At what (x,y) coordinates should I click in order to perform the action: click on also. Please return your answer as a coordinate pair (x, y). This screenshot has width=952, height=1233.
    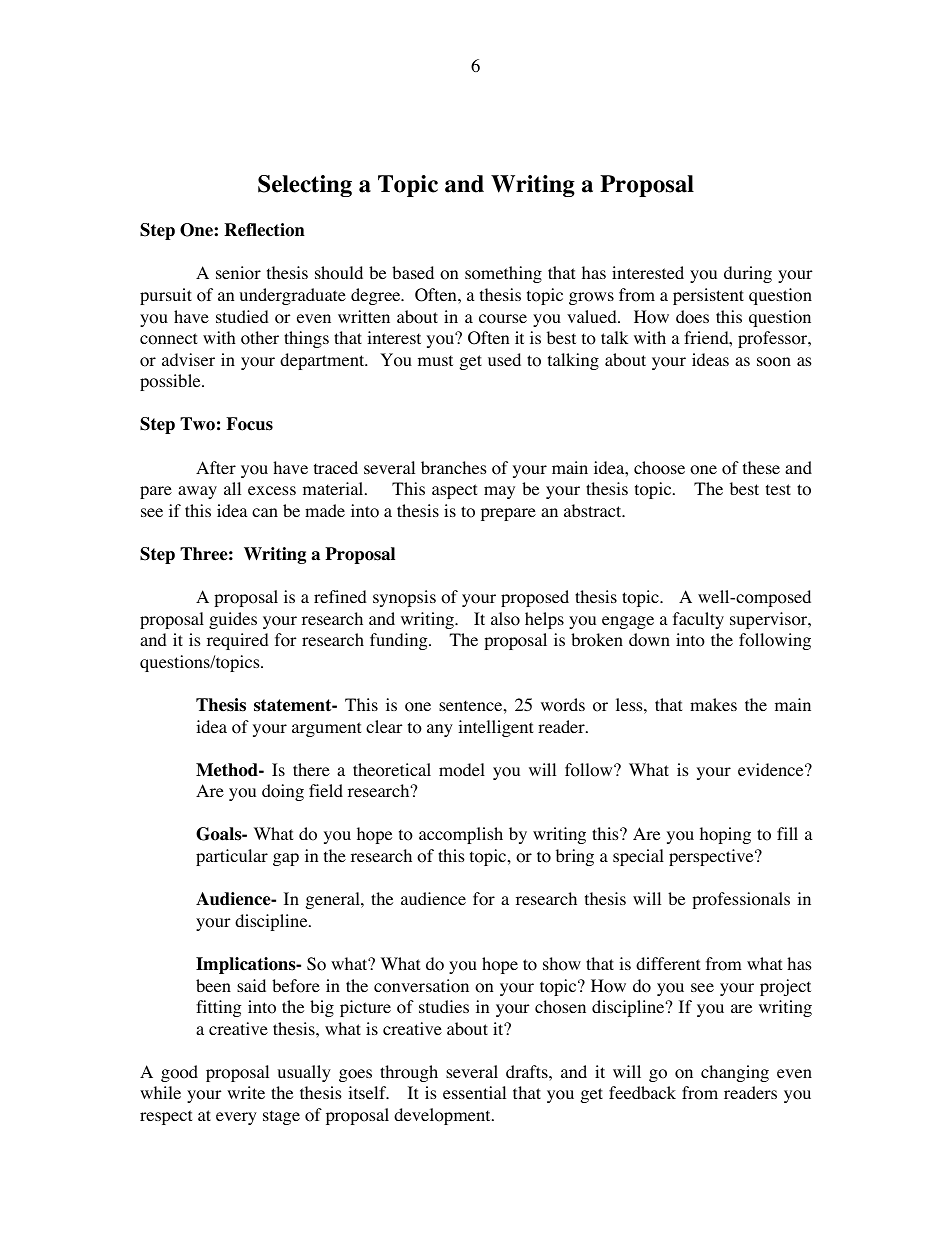
    Looking at the image, I should click on (505, 619).
